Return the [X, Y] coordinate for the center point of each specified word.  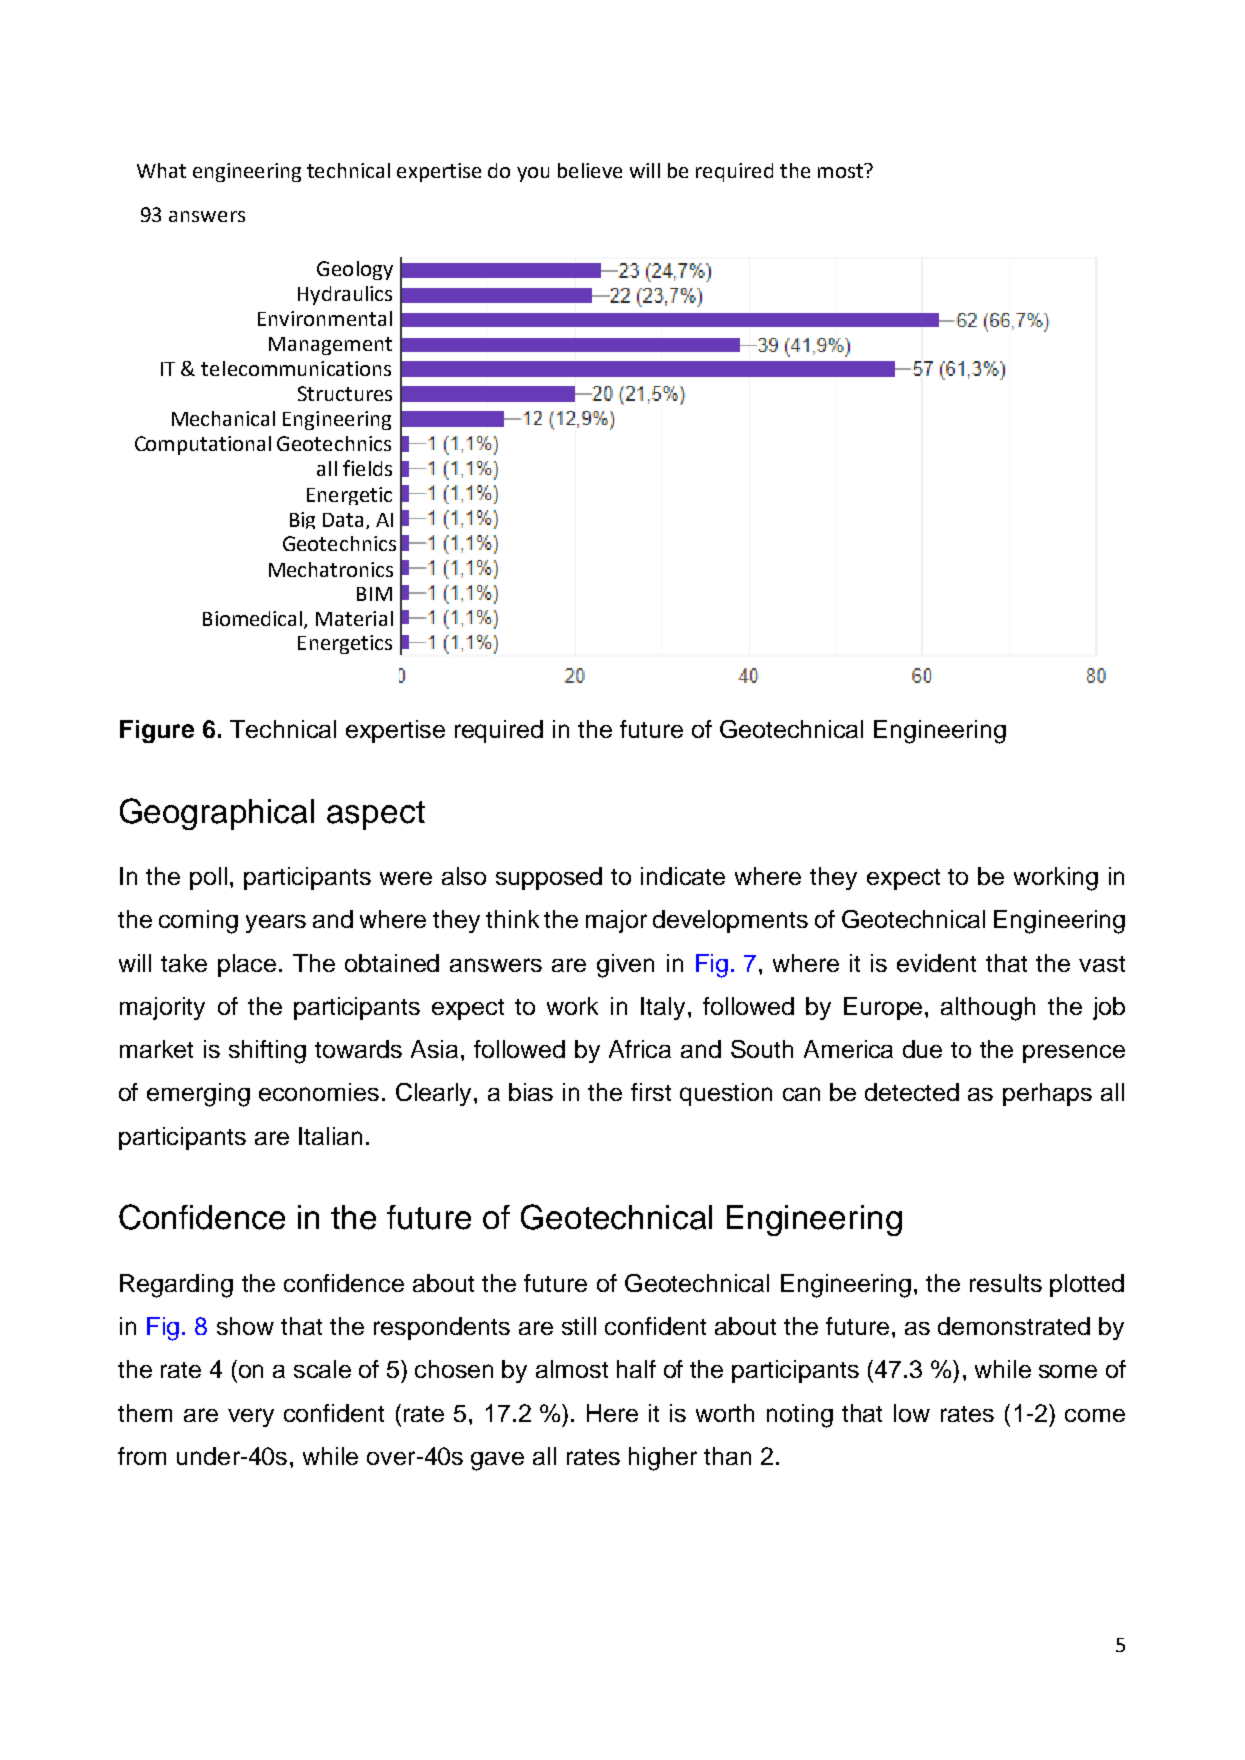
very [251, 1417]
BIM [374, 594]
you [533, 174]
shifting [267, 1052]
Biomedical [254, 620]
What [161, 170]
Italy [663, 1008]
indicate [683, 876]
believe [590, 170]
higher [663, 1459]
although [988, 1009]
